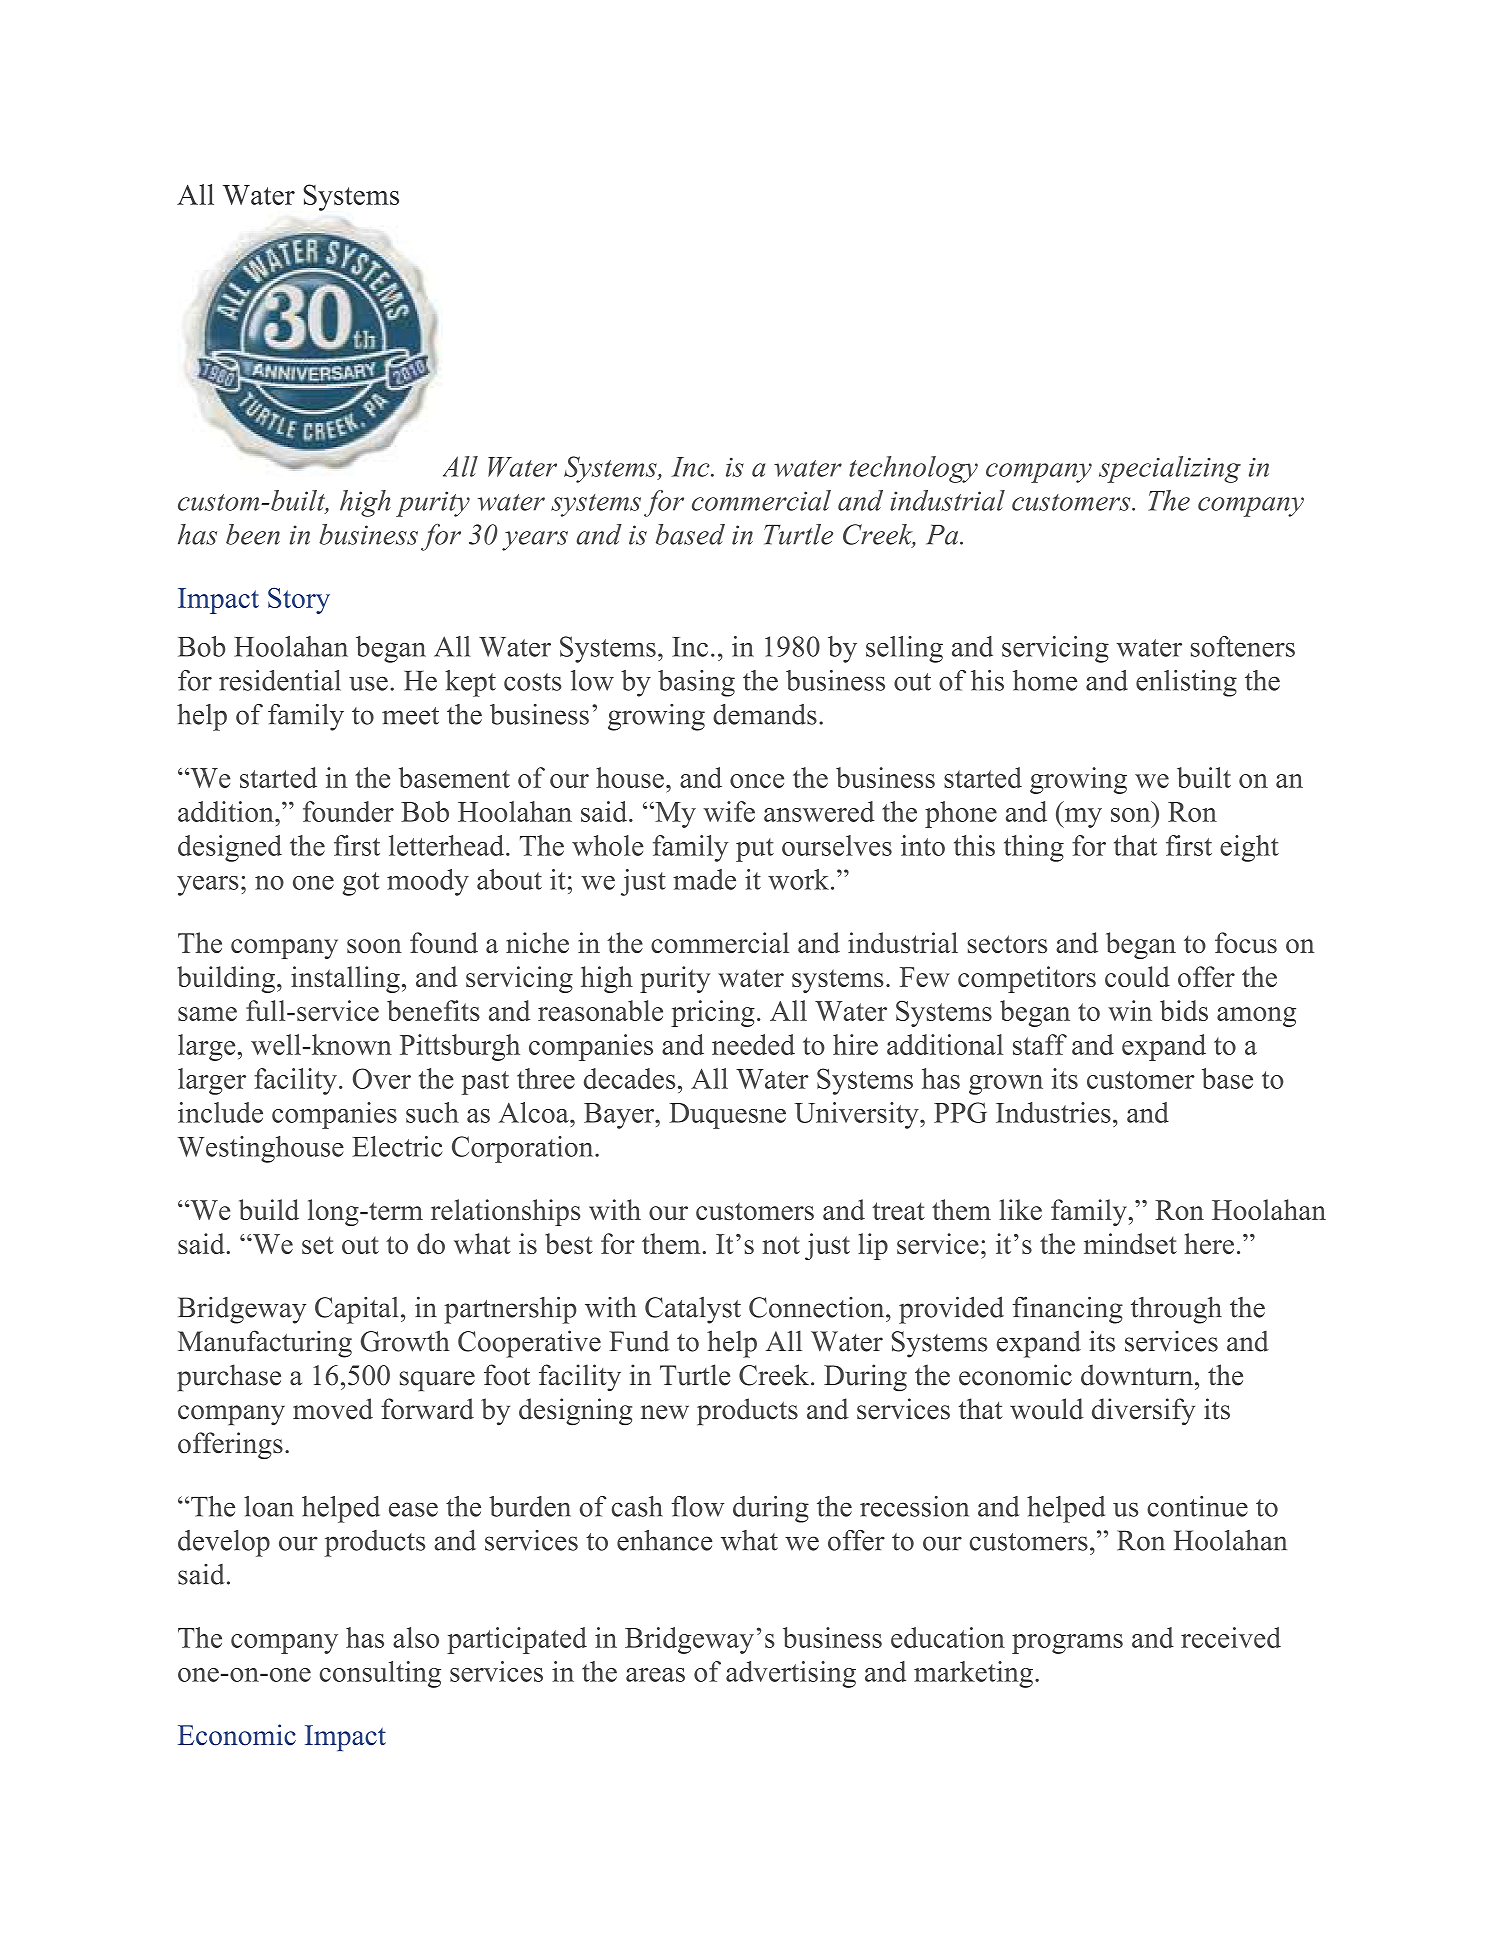  What do you see at coordinates (1138, 1375) in the document?
I see `downturn` at bounding box center [1138, 1375].
